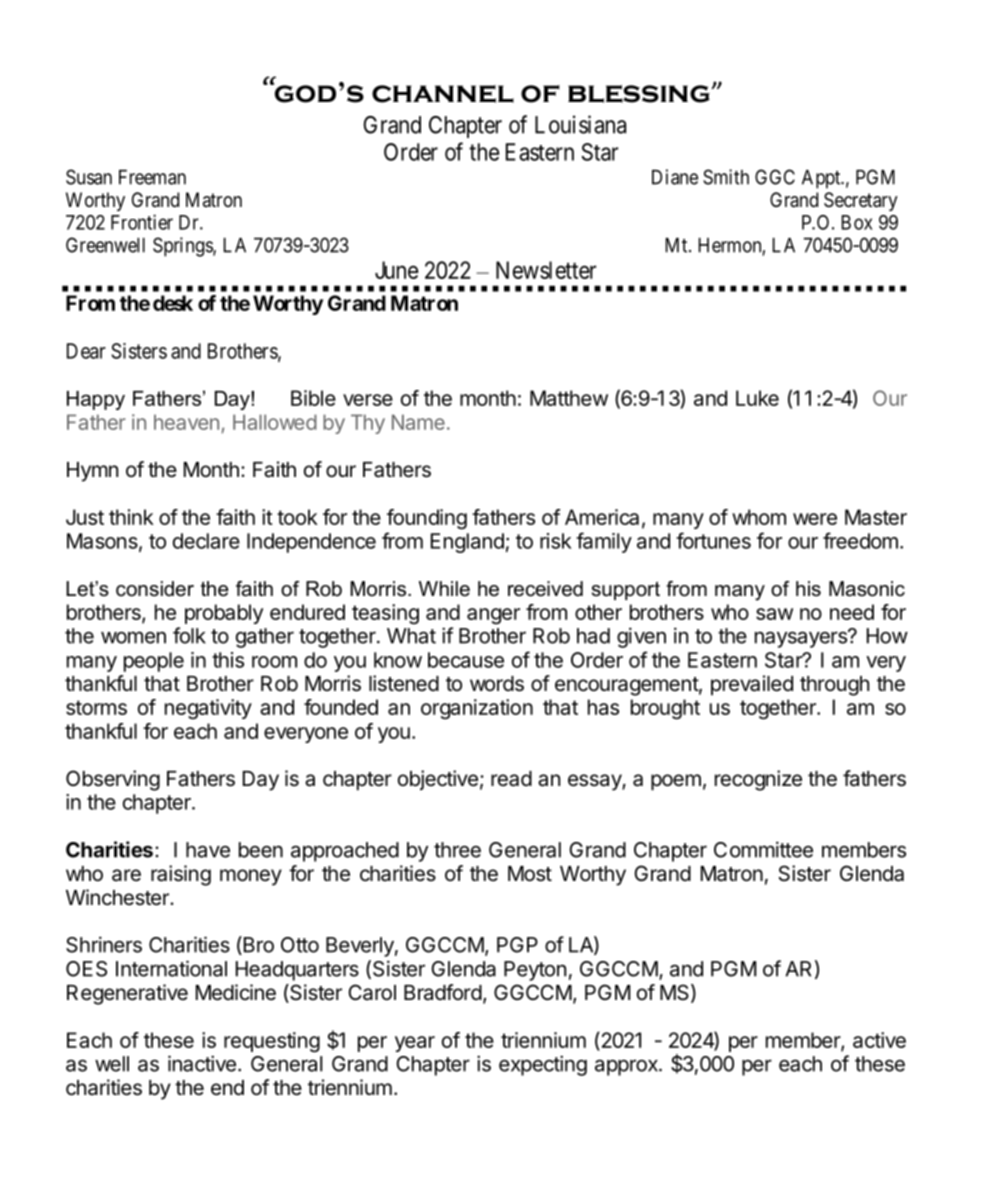 This document has height=1204, width=991. I want to click on Freeman, so click(152, 177).
